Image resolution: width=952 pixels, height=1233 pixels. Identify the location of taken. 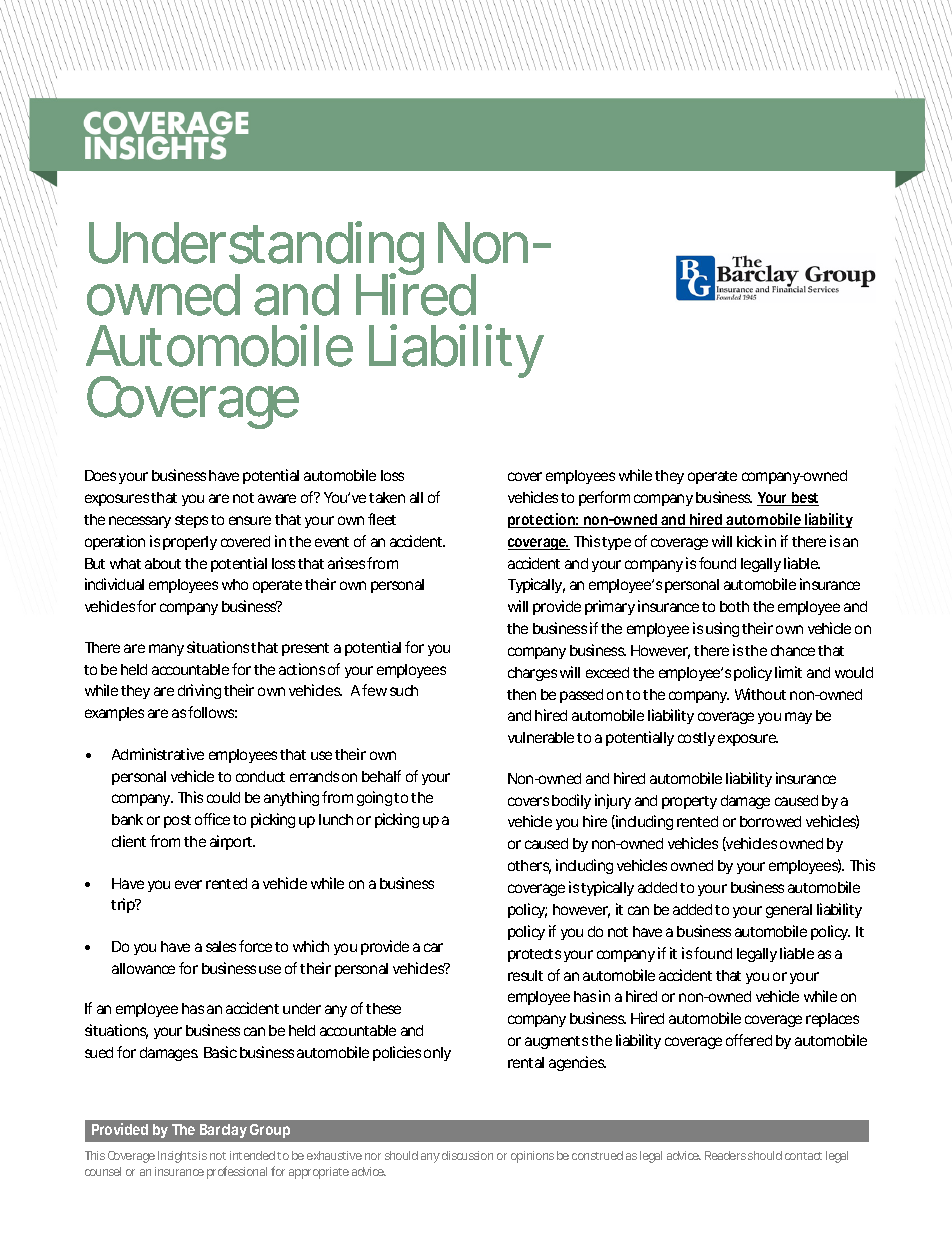
(387, 497).
